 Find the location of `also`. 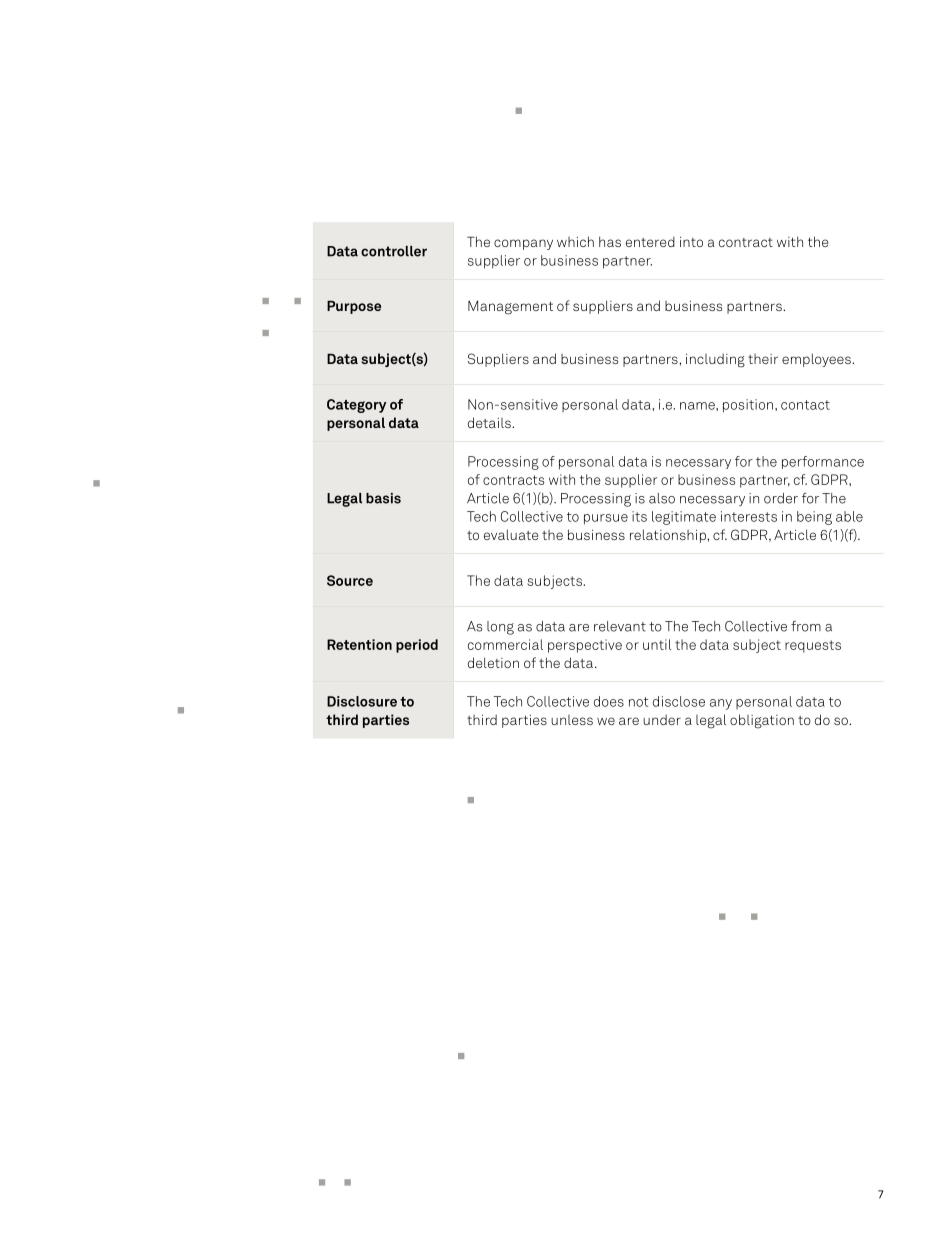

also is located at coordinates (662, 498).
